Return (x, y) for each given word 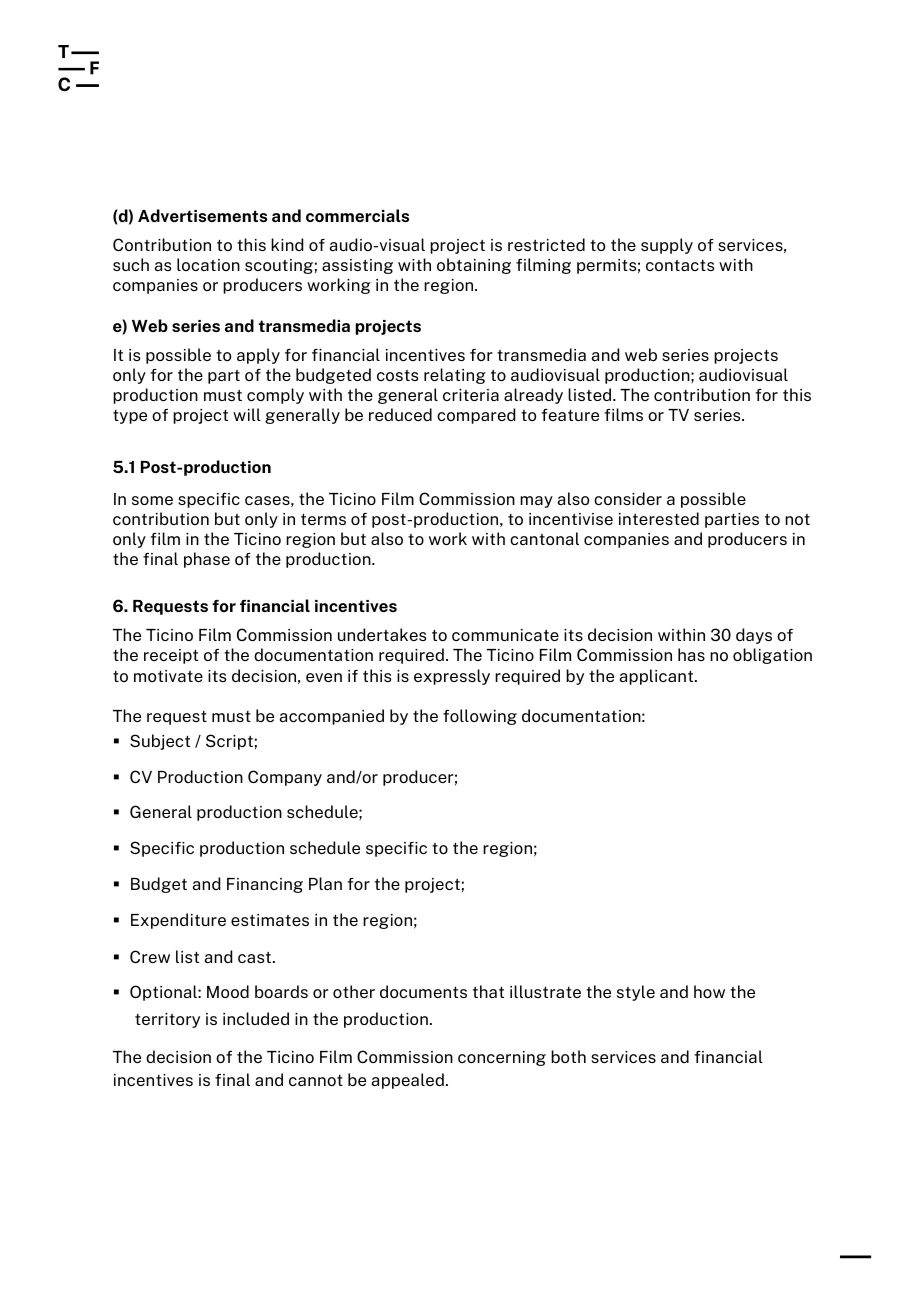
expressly (452, 677)
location (208, 264)
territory (167, 1020)
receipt (171, 656)
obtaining (474, 266)
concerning (502, 1058)
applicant (658, 677)
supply (667, 246)
